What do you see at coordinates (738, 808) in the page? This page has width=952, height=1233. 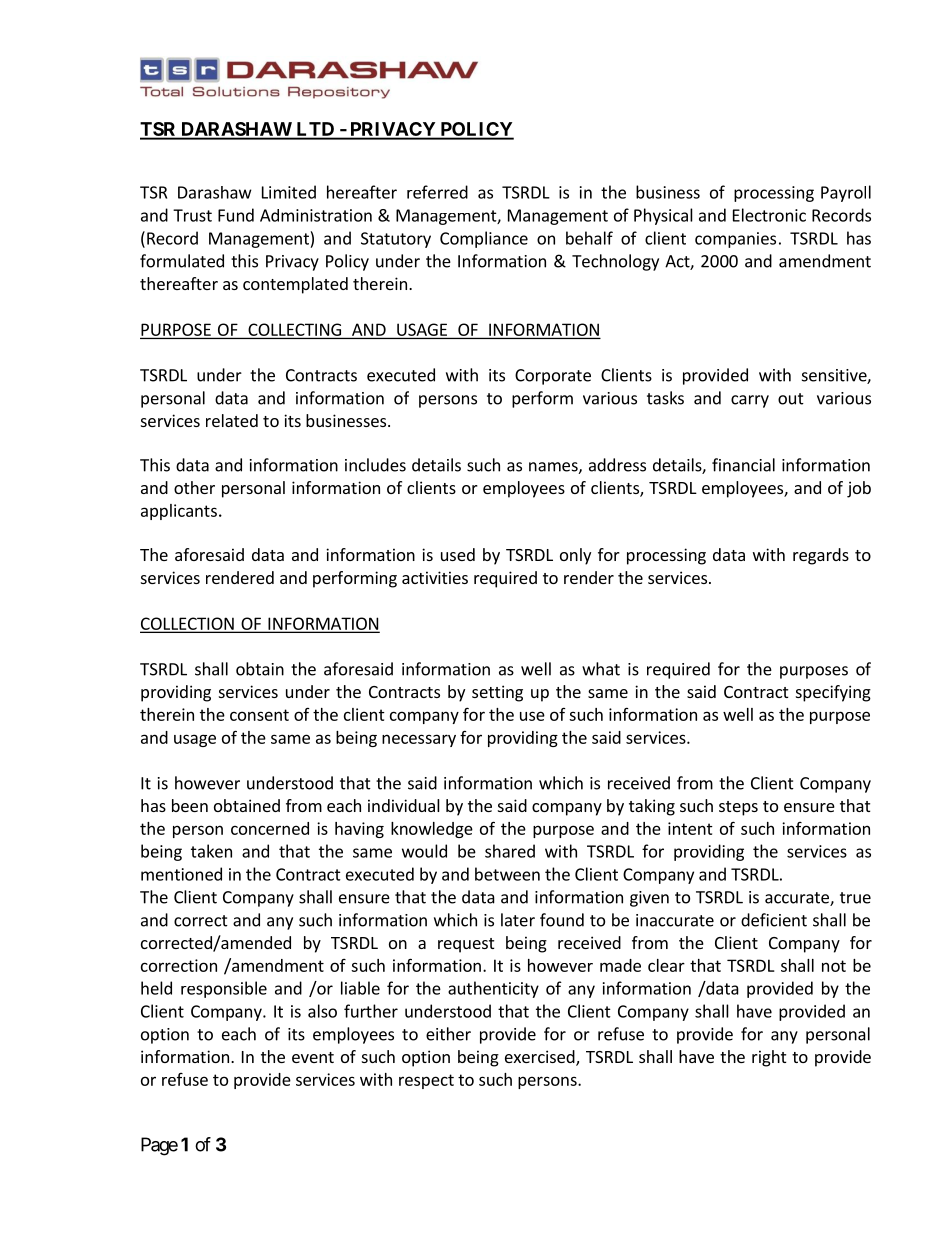 I see `steps` at bounding box center [738, 808].
